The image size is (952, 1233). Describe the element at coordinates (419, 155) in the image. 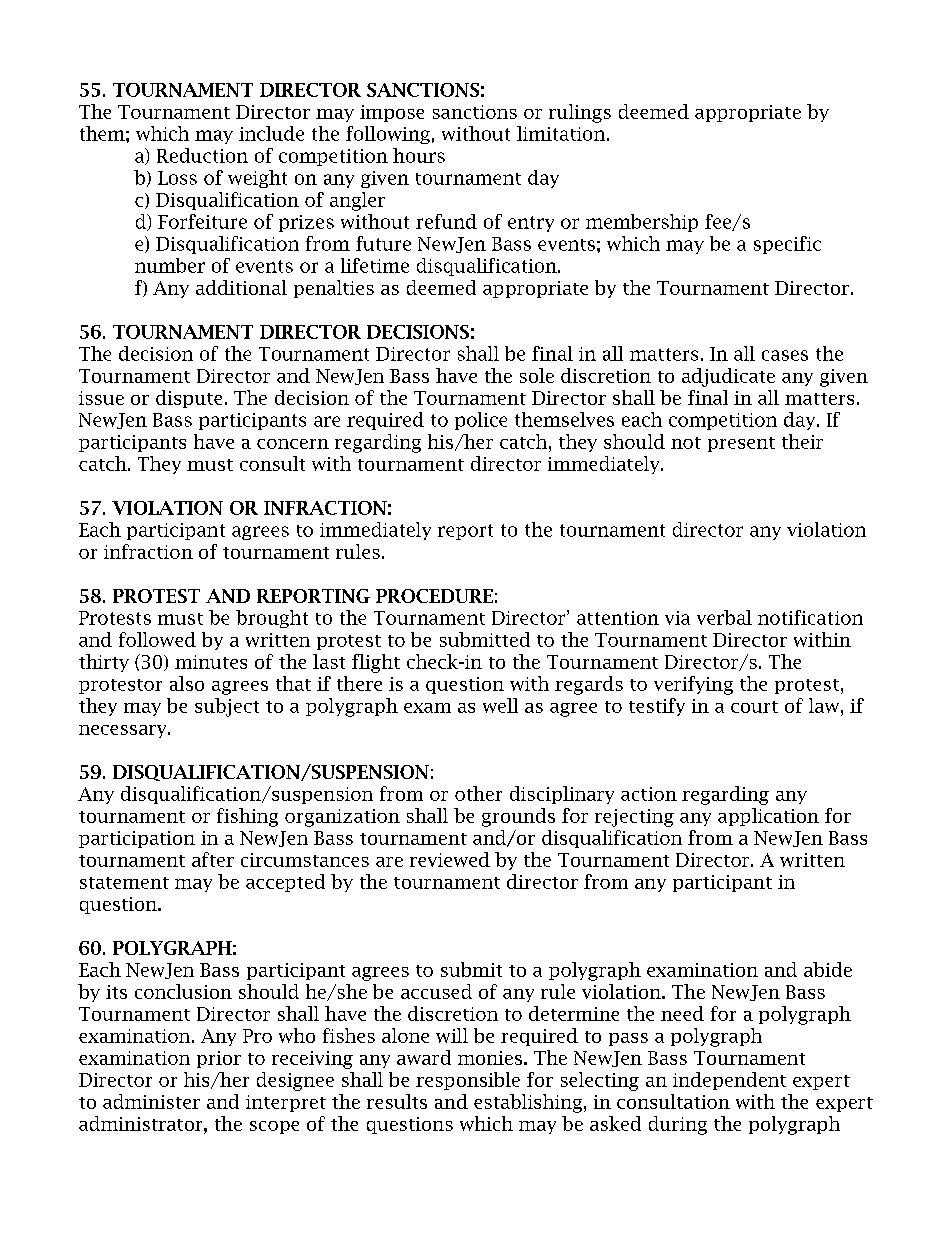

I see `hours` at that location.
